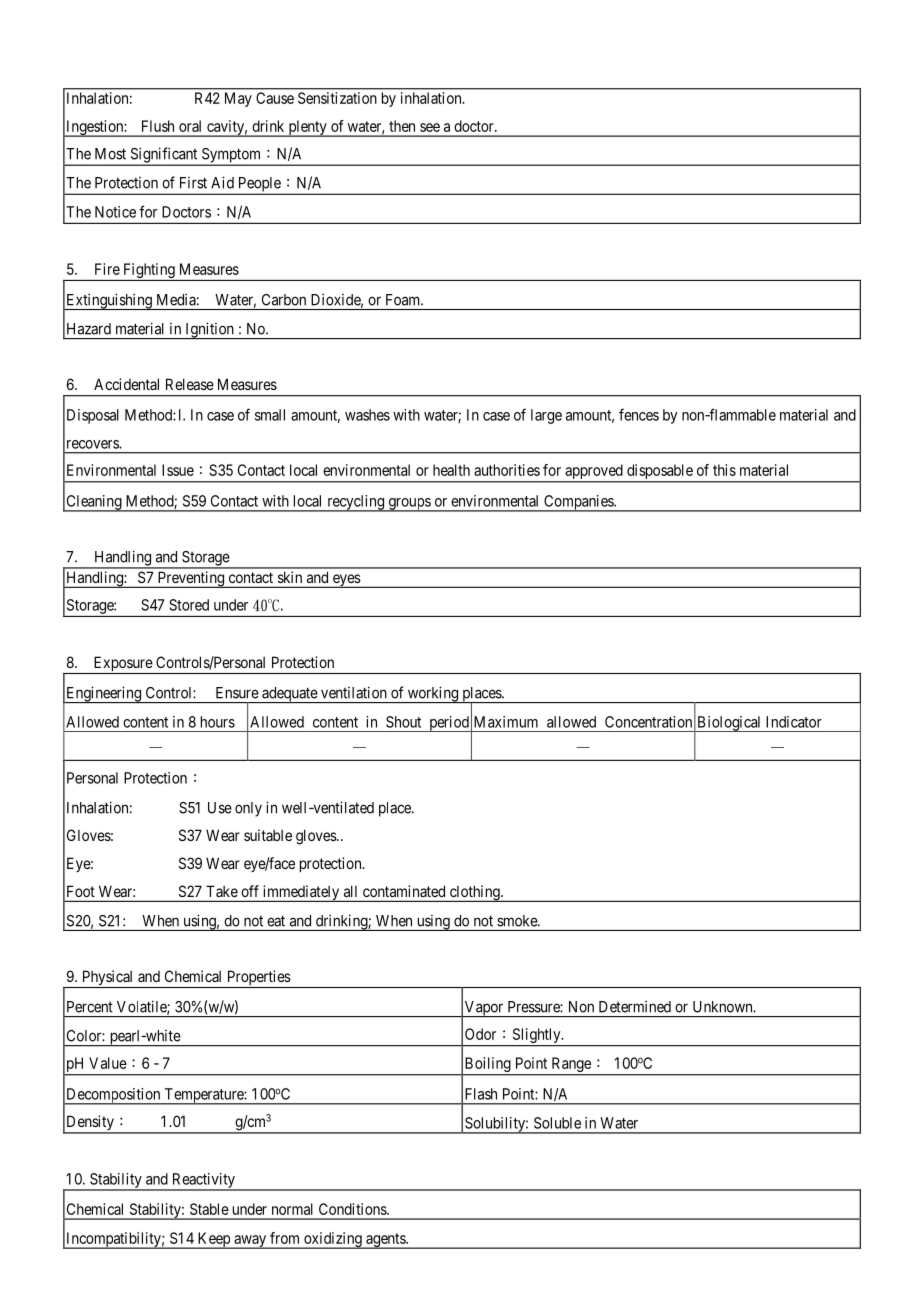 Image resolution: width=924 pixels, height=1308 pixels. I want to click on Stable, so click(209, 1209).
